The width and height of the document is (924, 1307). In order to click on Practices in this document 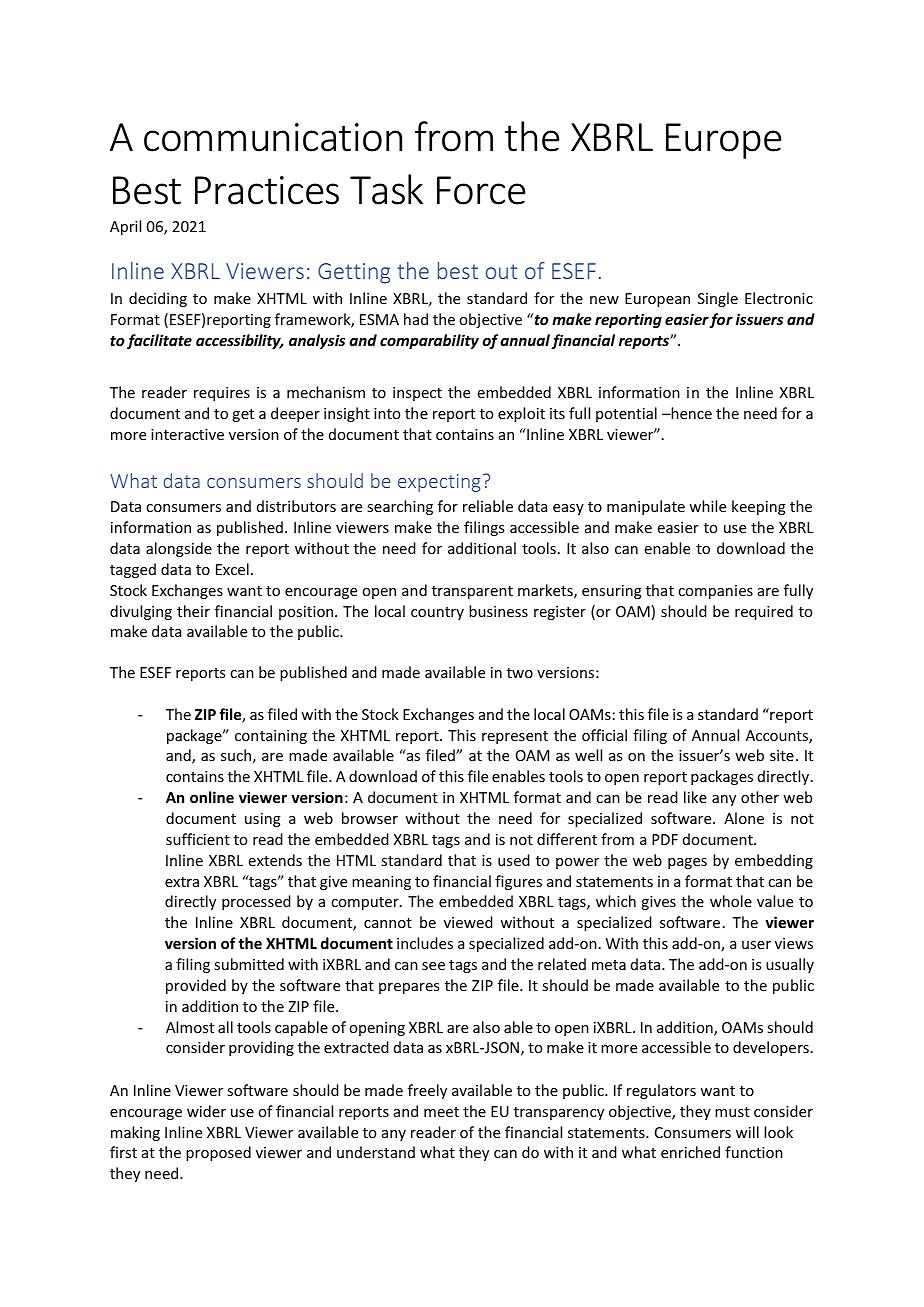, I will do `click(267, 190)`.
